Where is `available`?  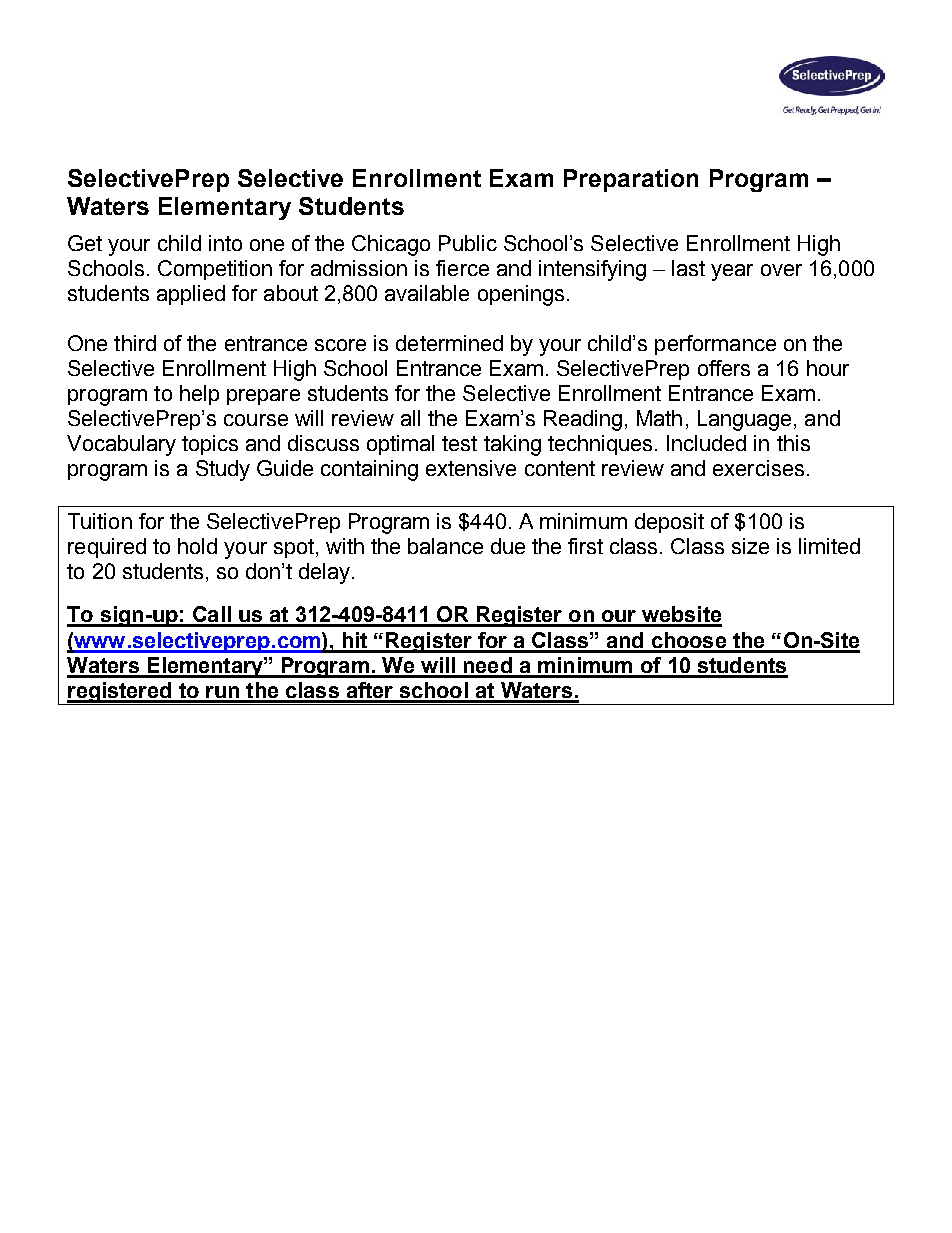
available is located at coordinates (427, 293).
